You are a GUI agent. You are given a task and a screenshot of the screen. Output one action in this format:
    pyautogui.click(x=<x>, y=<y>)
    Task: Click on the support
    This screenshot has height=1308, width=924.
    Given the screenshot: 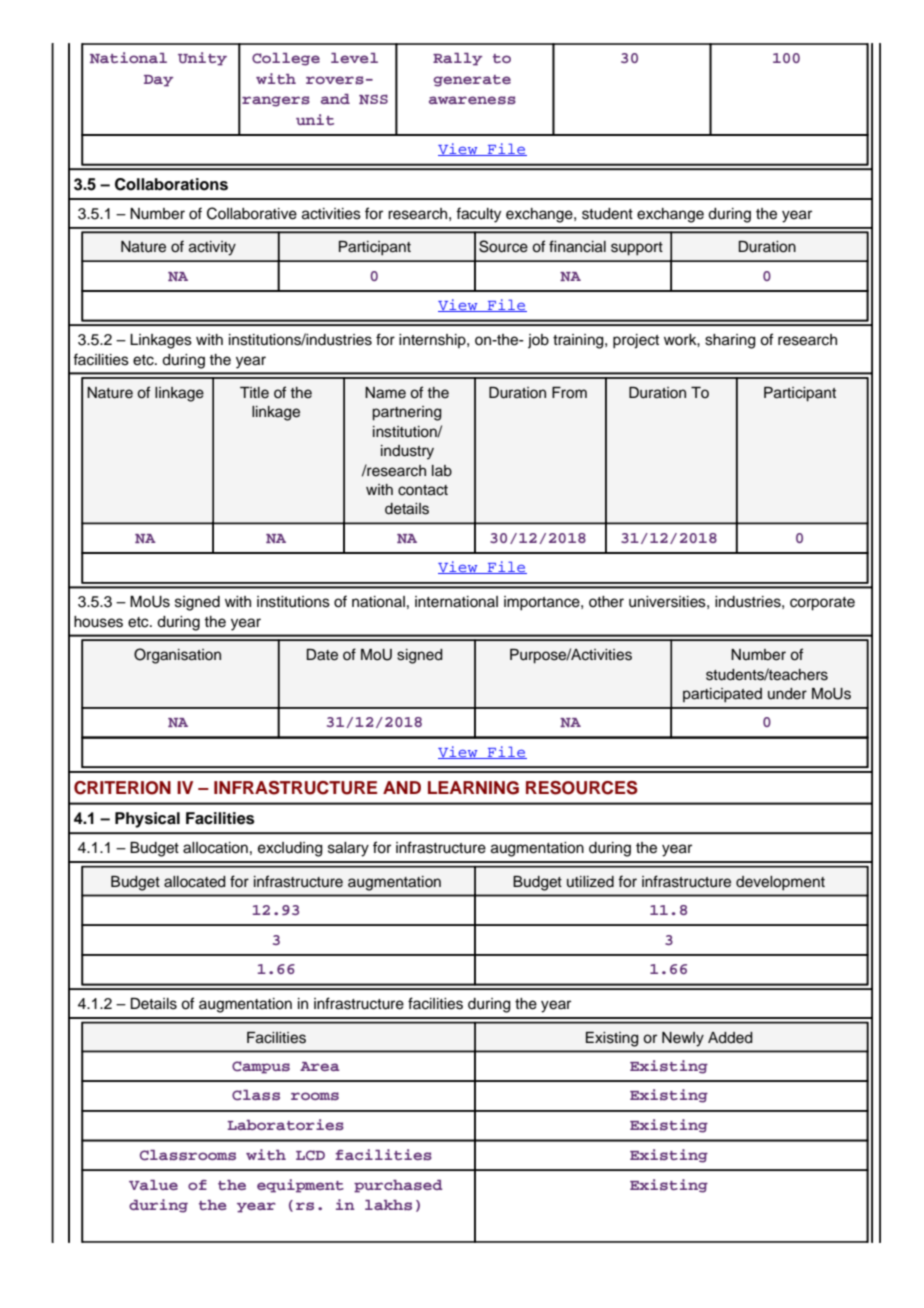 What is the action you would take?
    pyautogui.click(x=637, y=249)
